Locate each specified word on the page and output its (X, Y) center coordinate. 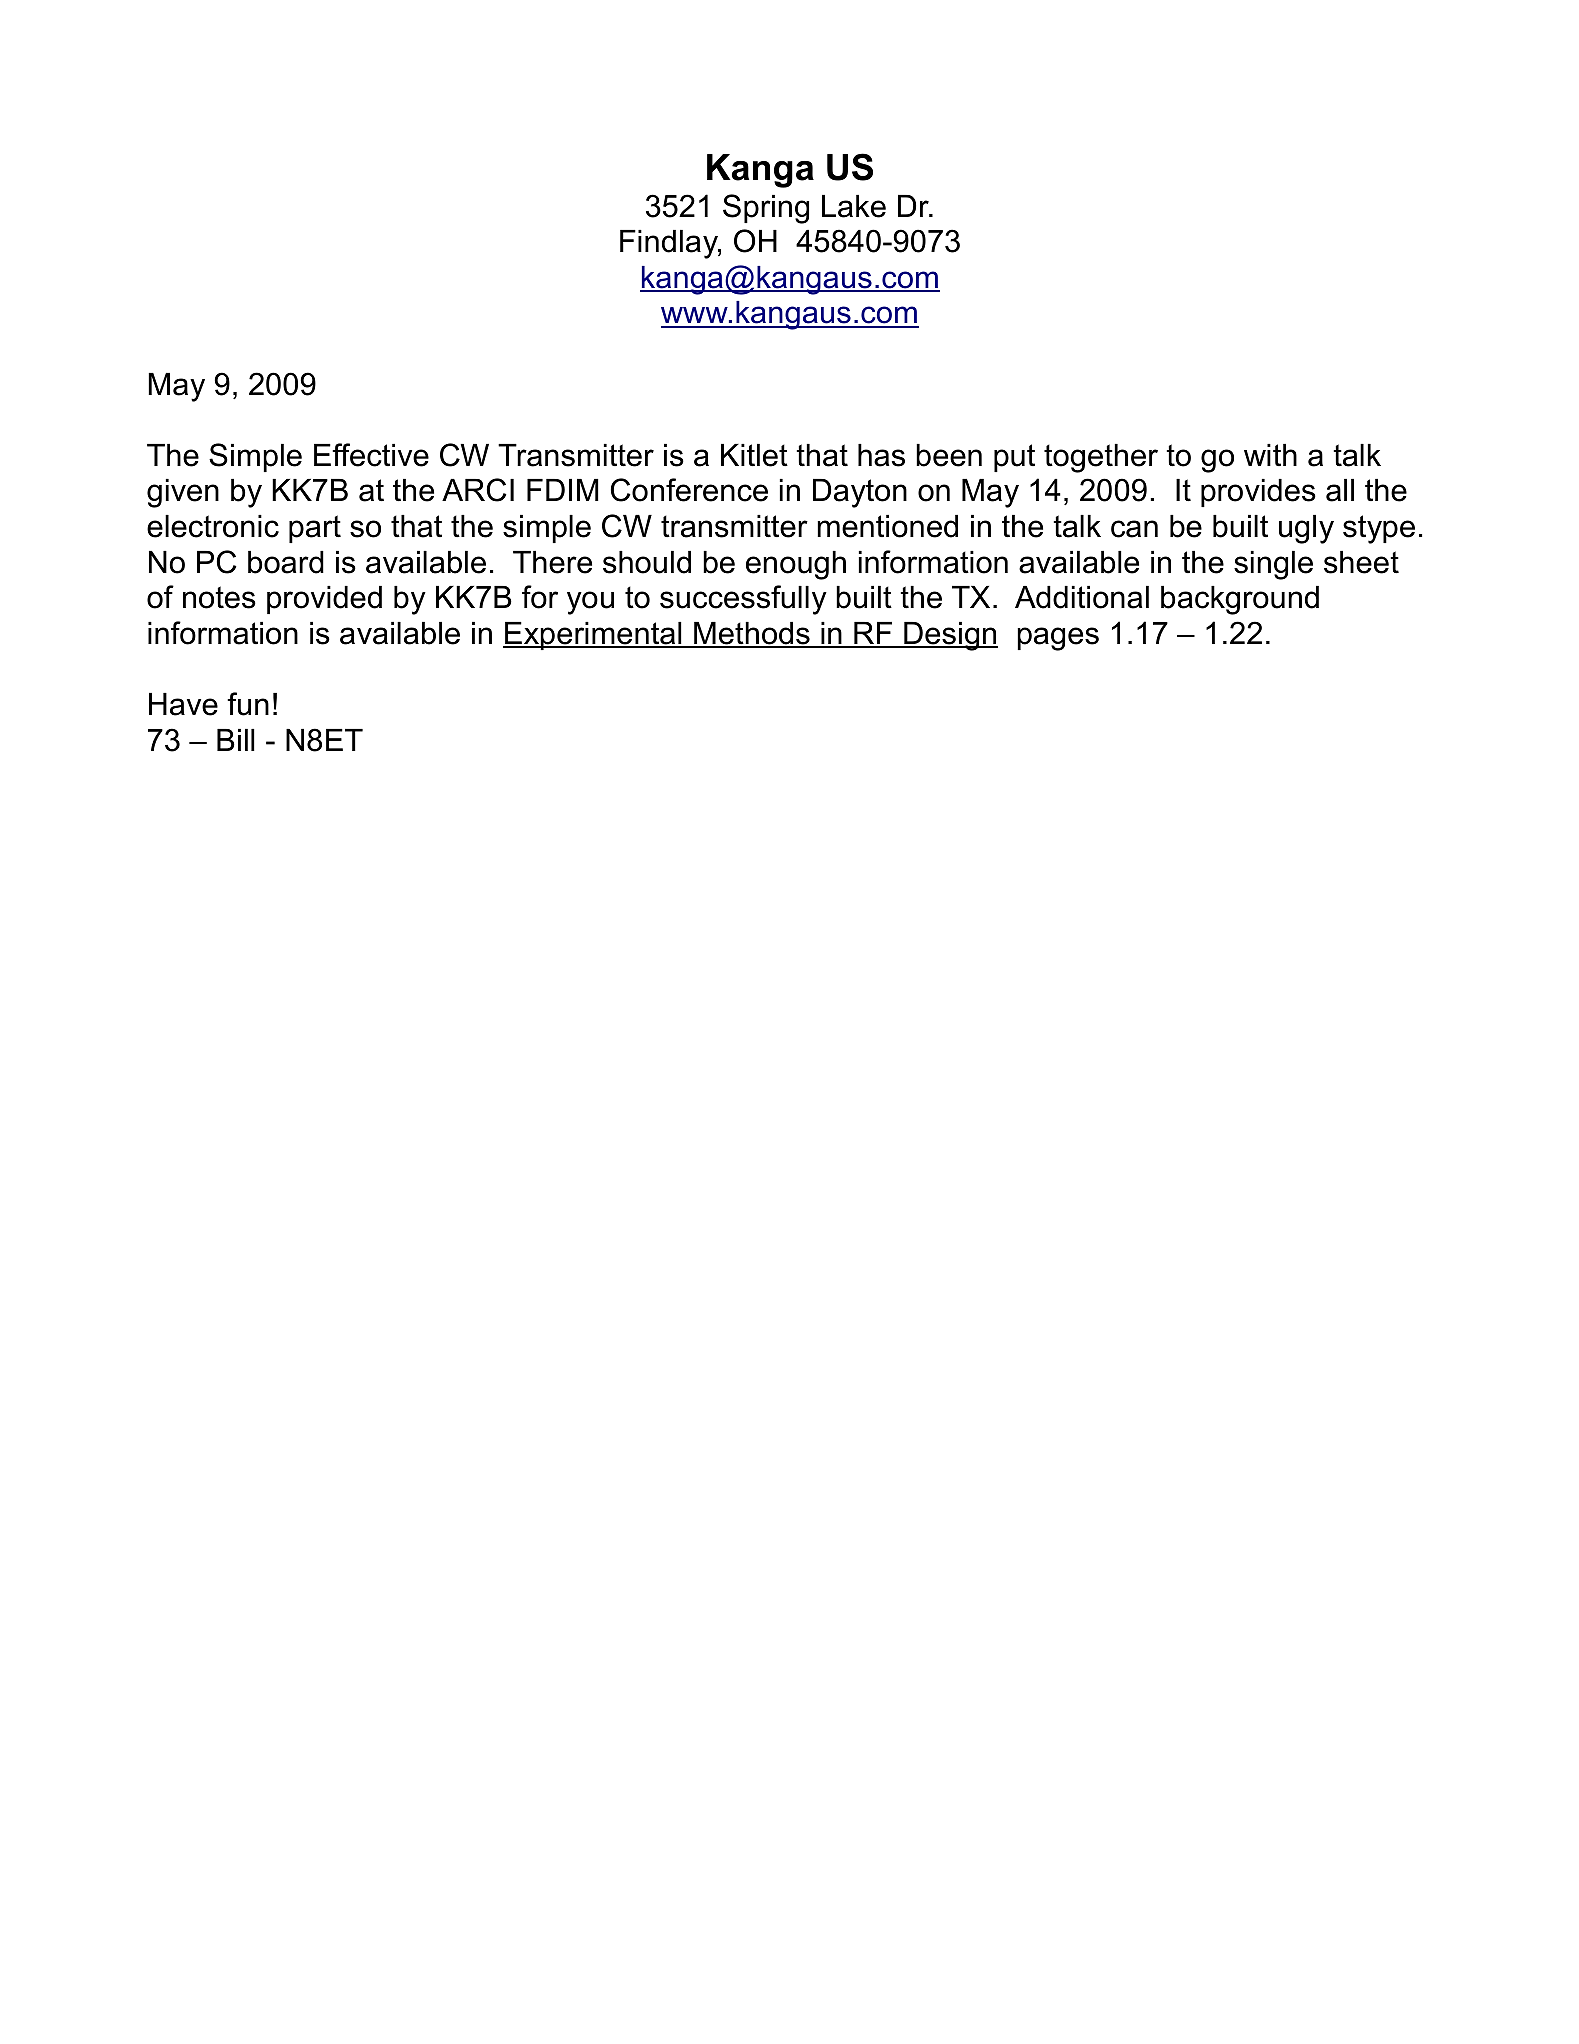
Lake (854, 206)
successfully (743, 600)
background (1240, 600)
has (881, 455)
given (183, 493)
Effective (371, 455)
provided (324, 600)
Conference (689, 490)
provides (1258, 493)
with (1270, 455)
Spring (766, 209)
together (1101, 458)
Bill (236, 740)
